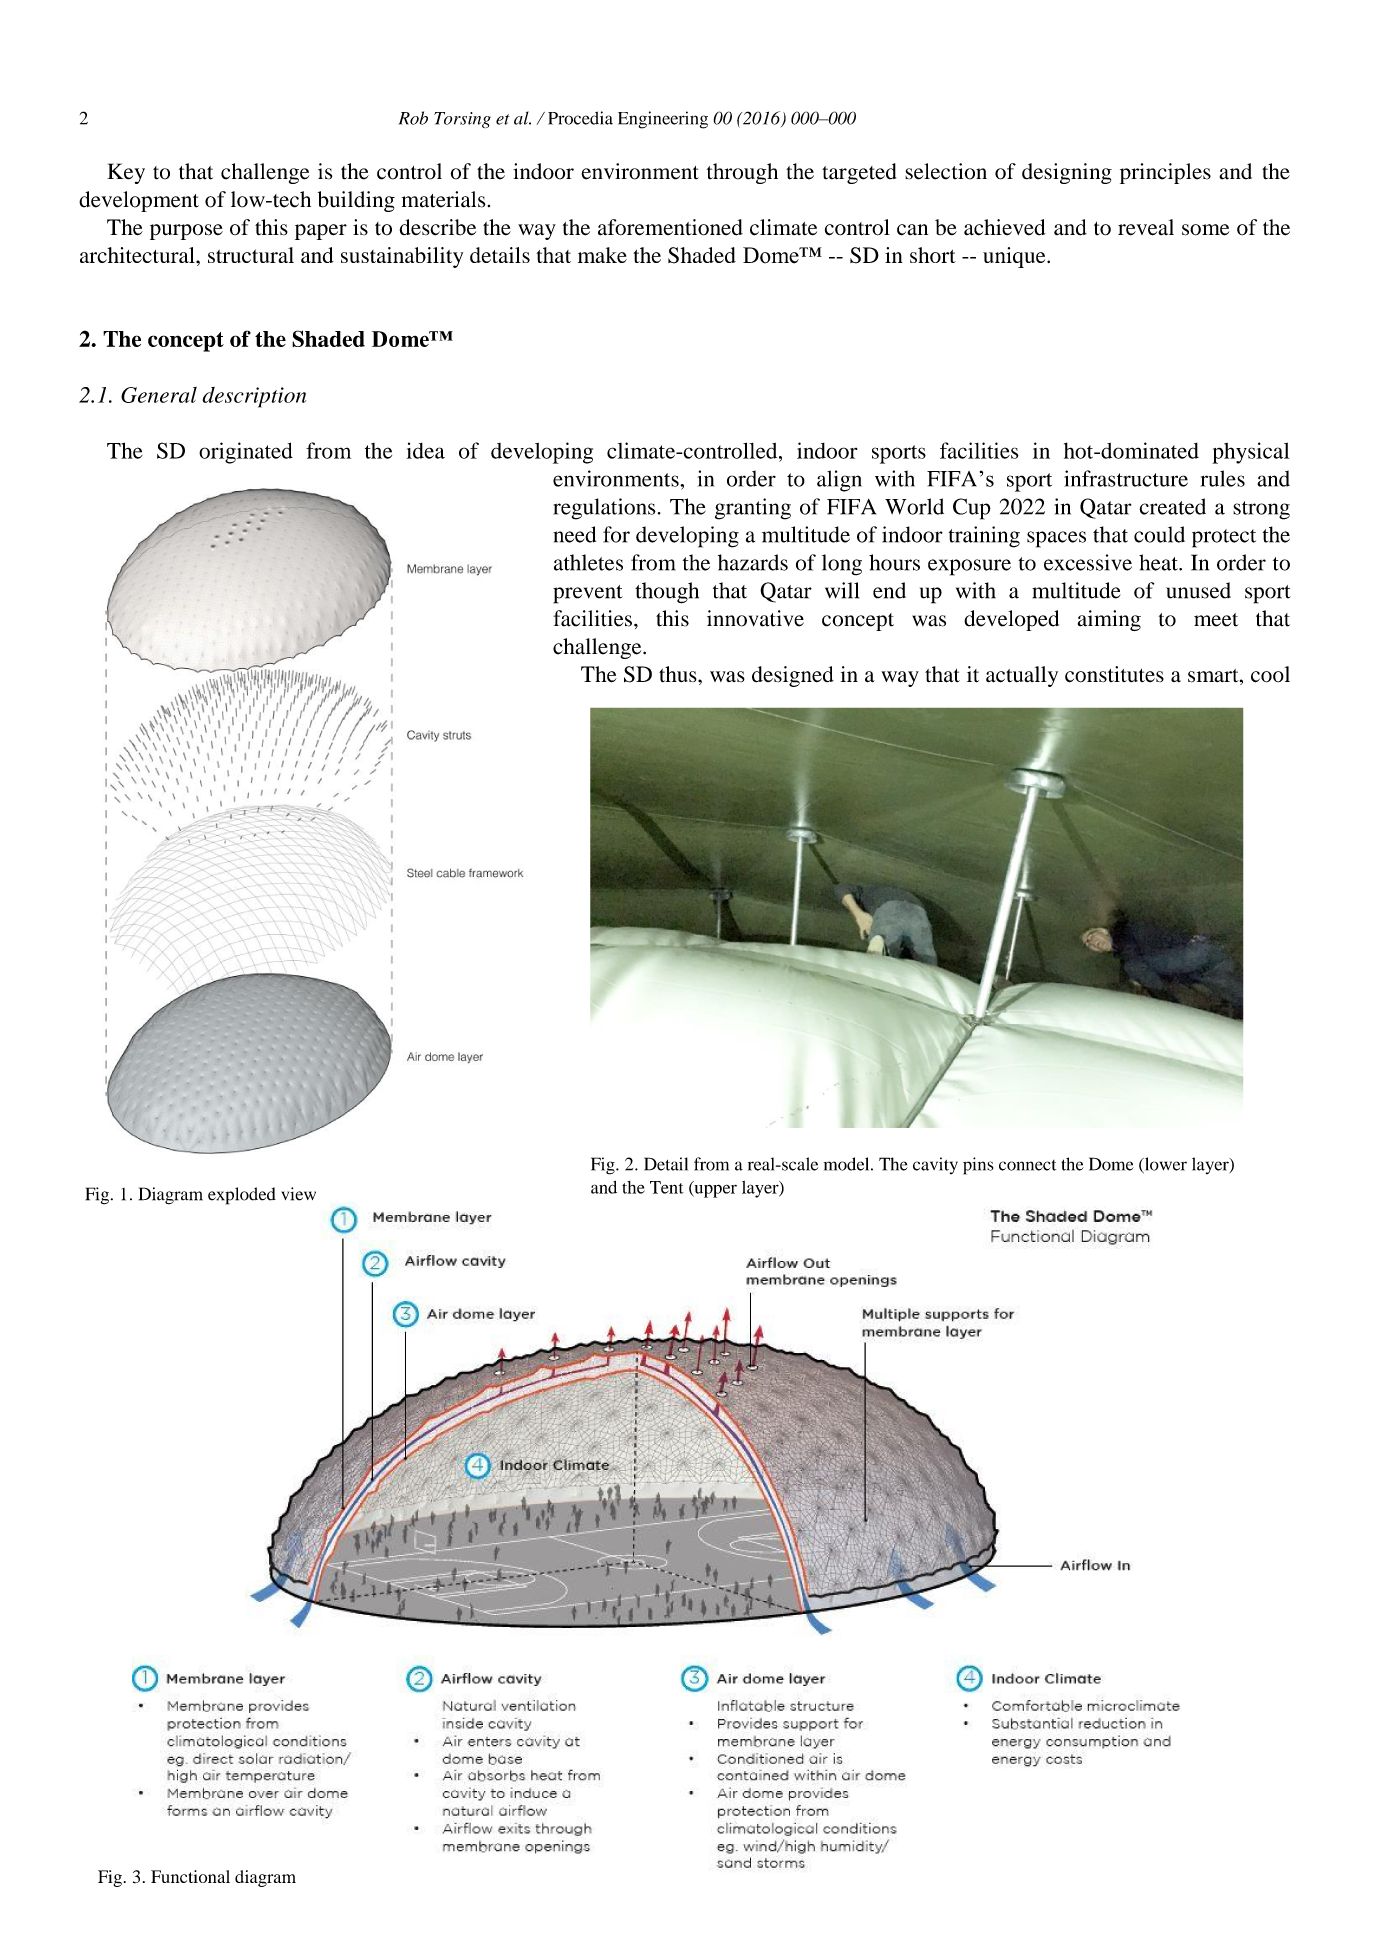 The image size is (1386, 1960). Describe the element at coordinates (246, 453) in the screenshot. I see `originated` at that location.
